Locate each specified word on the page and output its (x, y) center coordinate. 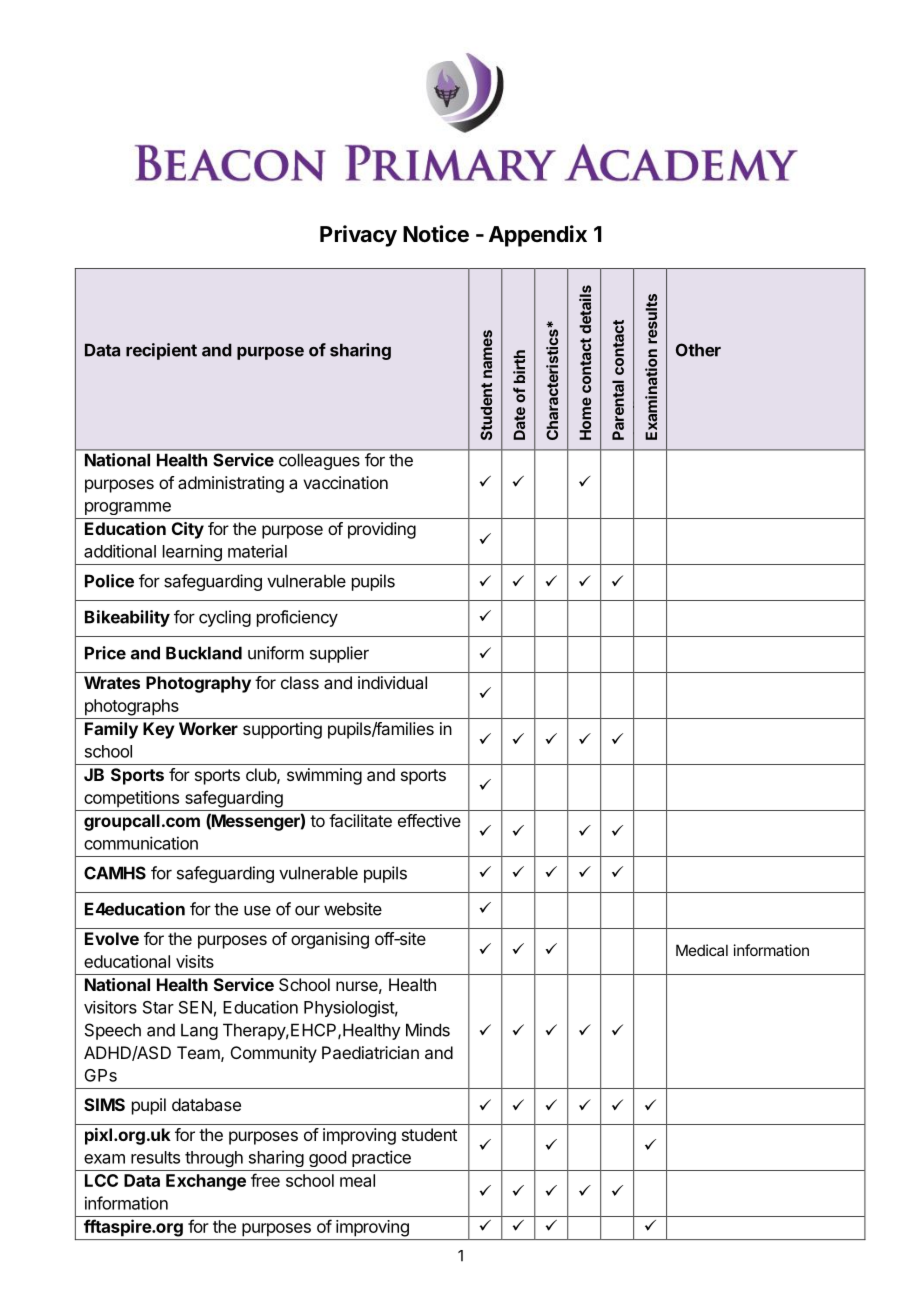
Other (698, 350)
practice (381, 1158)
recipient (161, 351)
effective (429, 820)
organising (330, 940)
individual (392, 682)
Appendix (538, 236)
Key (159, 730)
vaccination (345, 482)
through (214, 1159)
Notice (436, 234)
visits (195, 961)
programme (128, 508)
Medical (702, 950)
